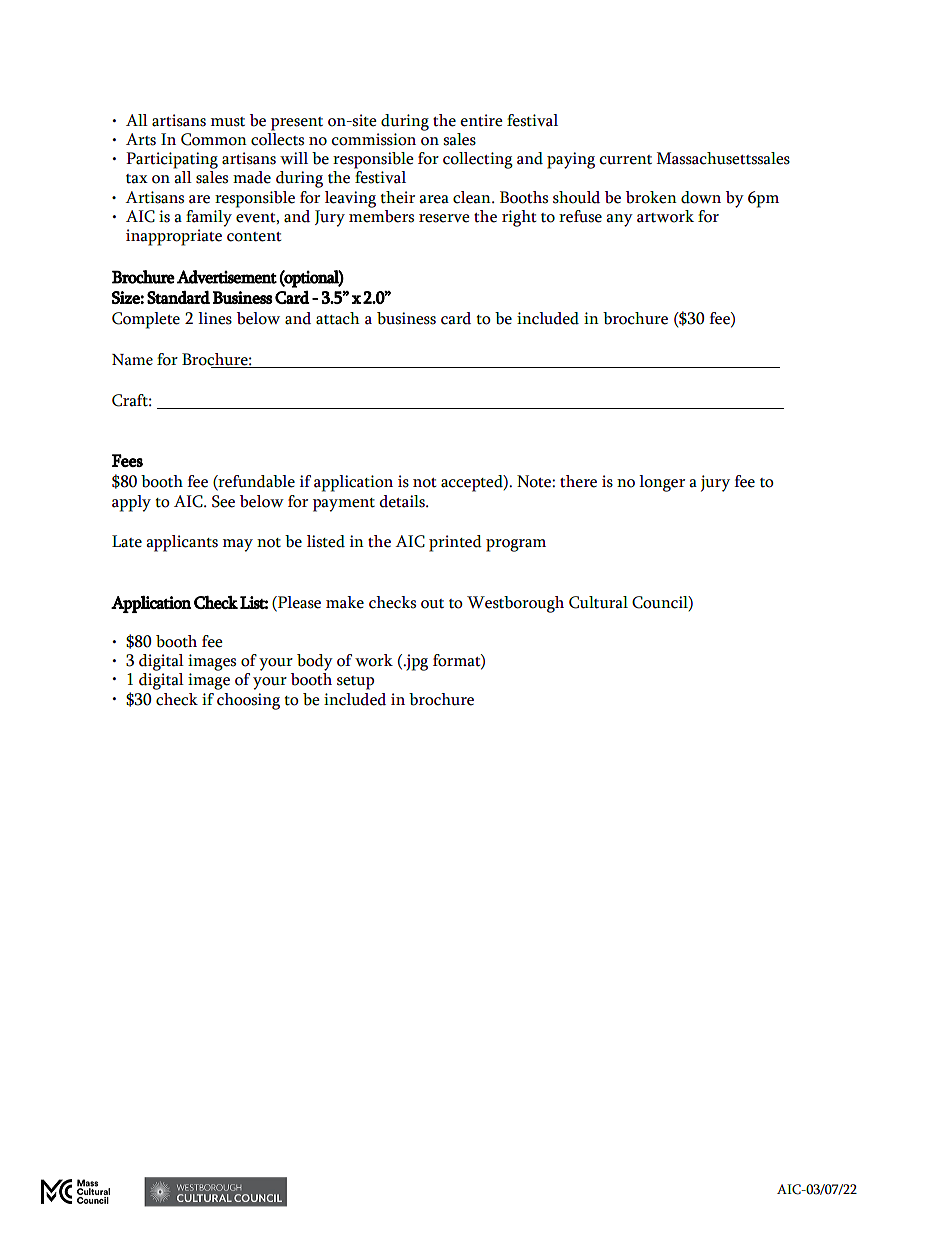 This screenshot has height=1233, width=952. Describe the element at coordinates (403, 501) in the screenshot. I see `details` at that location.
